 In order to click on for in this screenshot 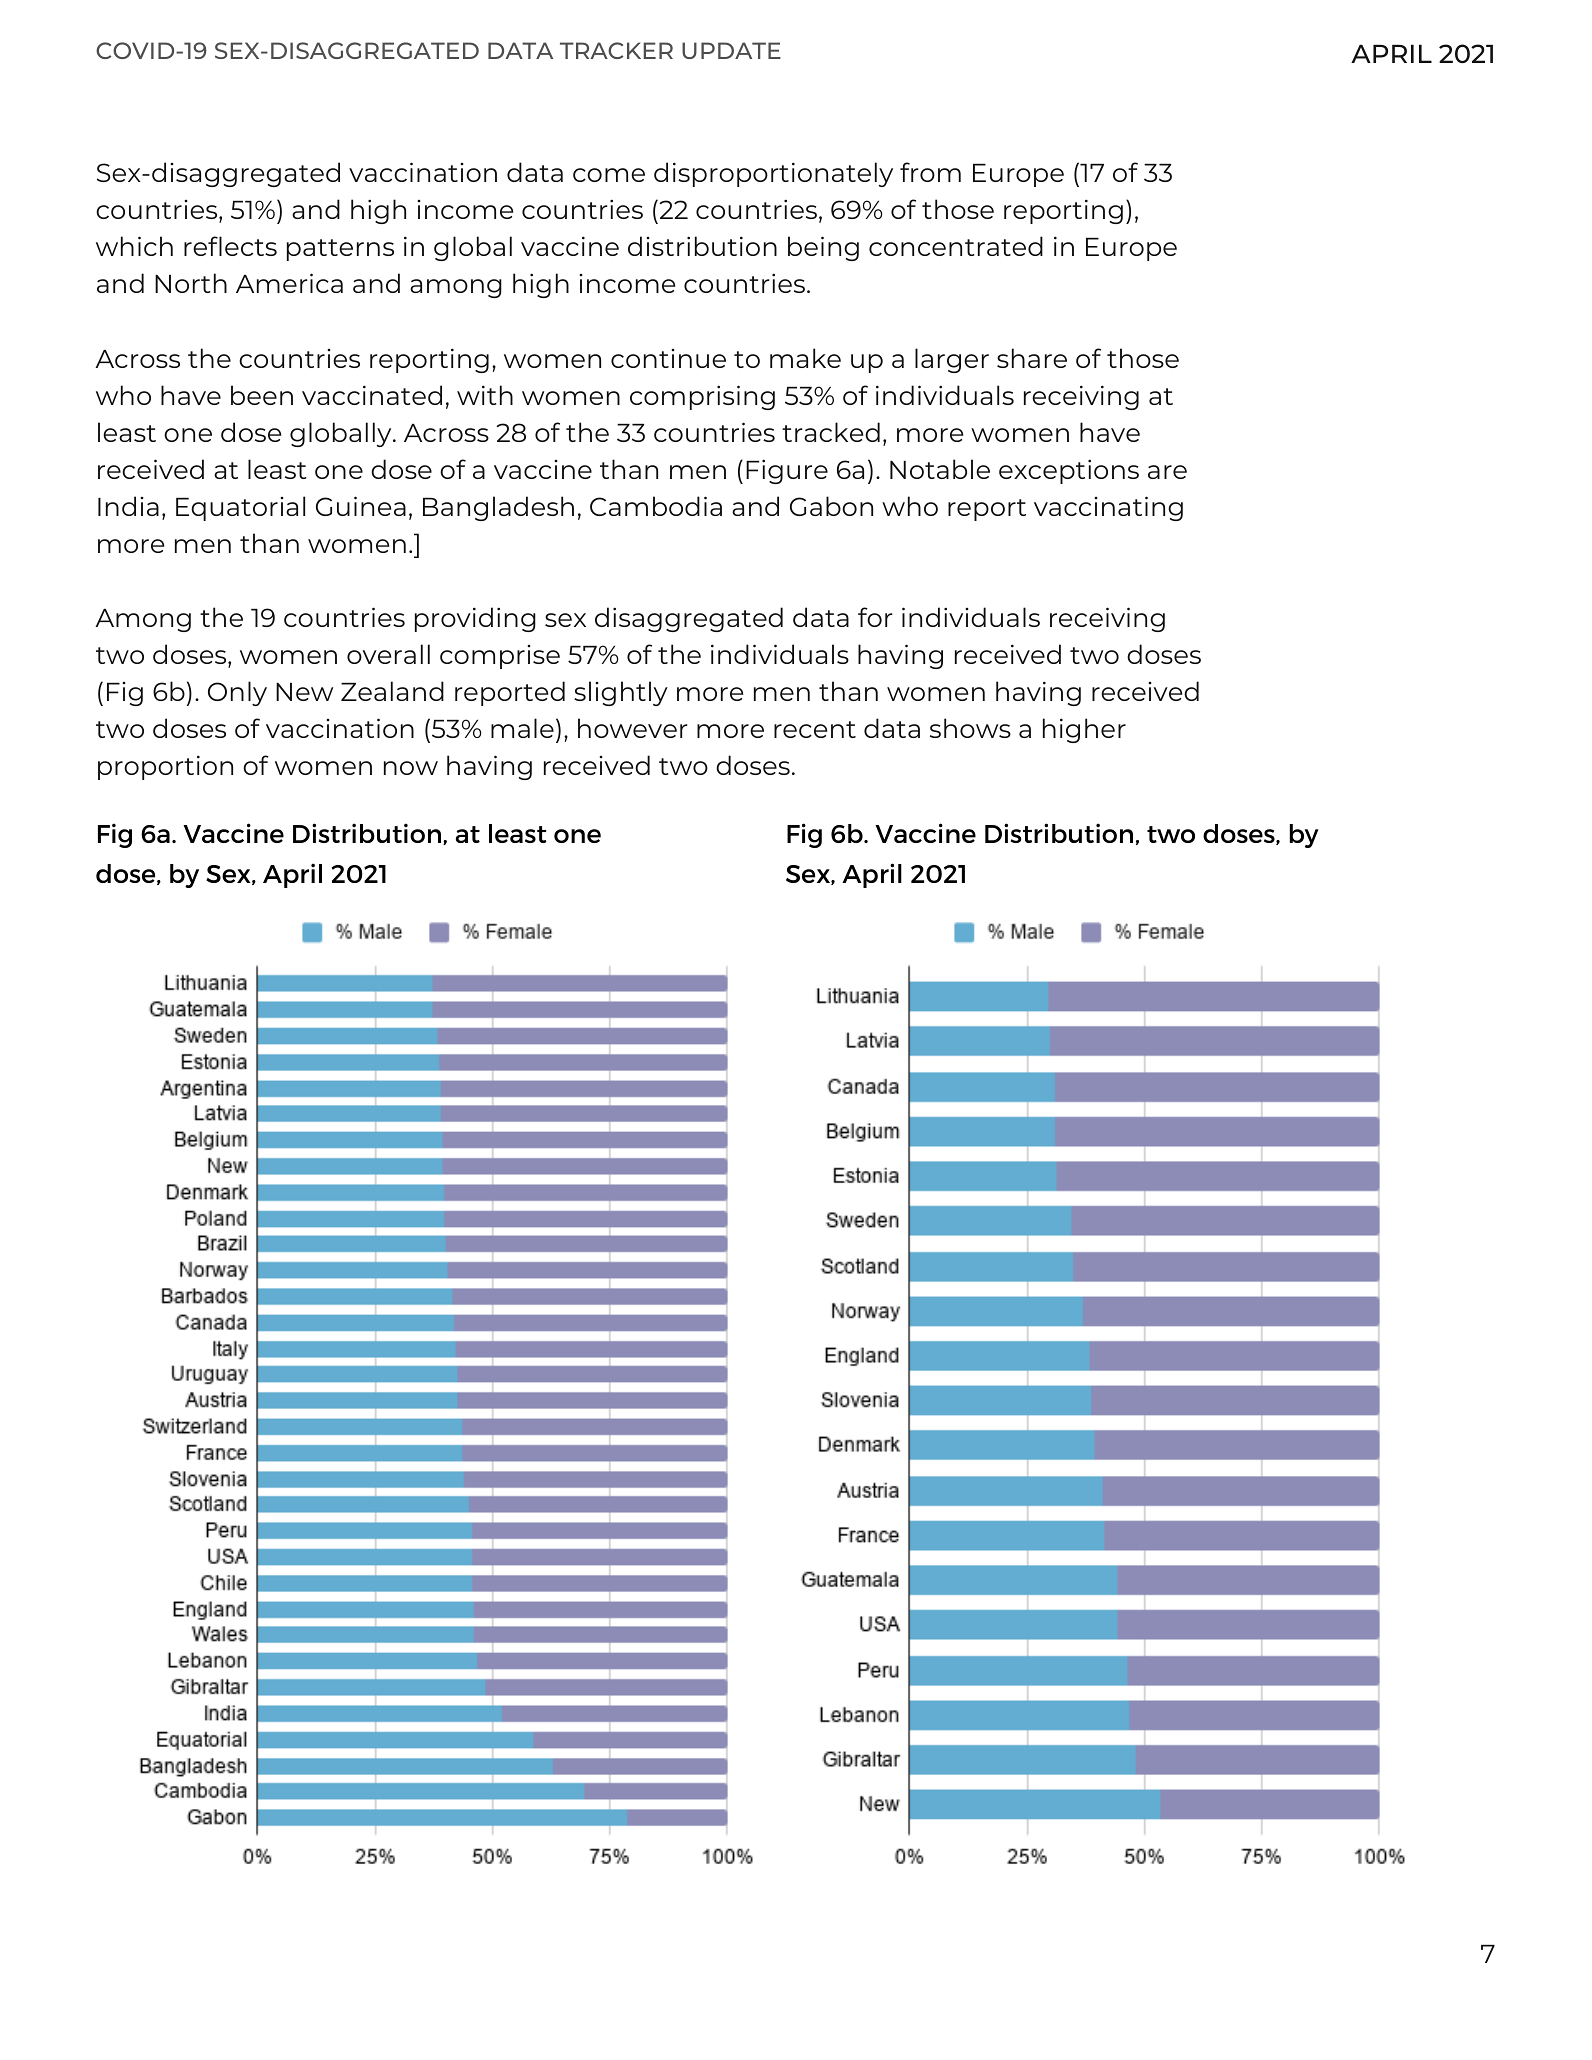, I will do `click(875, 617)`.
